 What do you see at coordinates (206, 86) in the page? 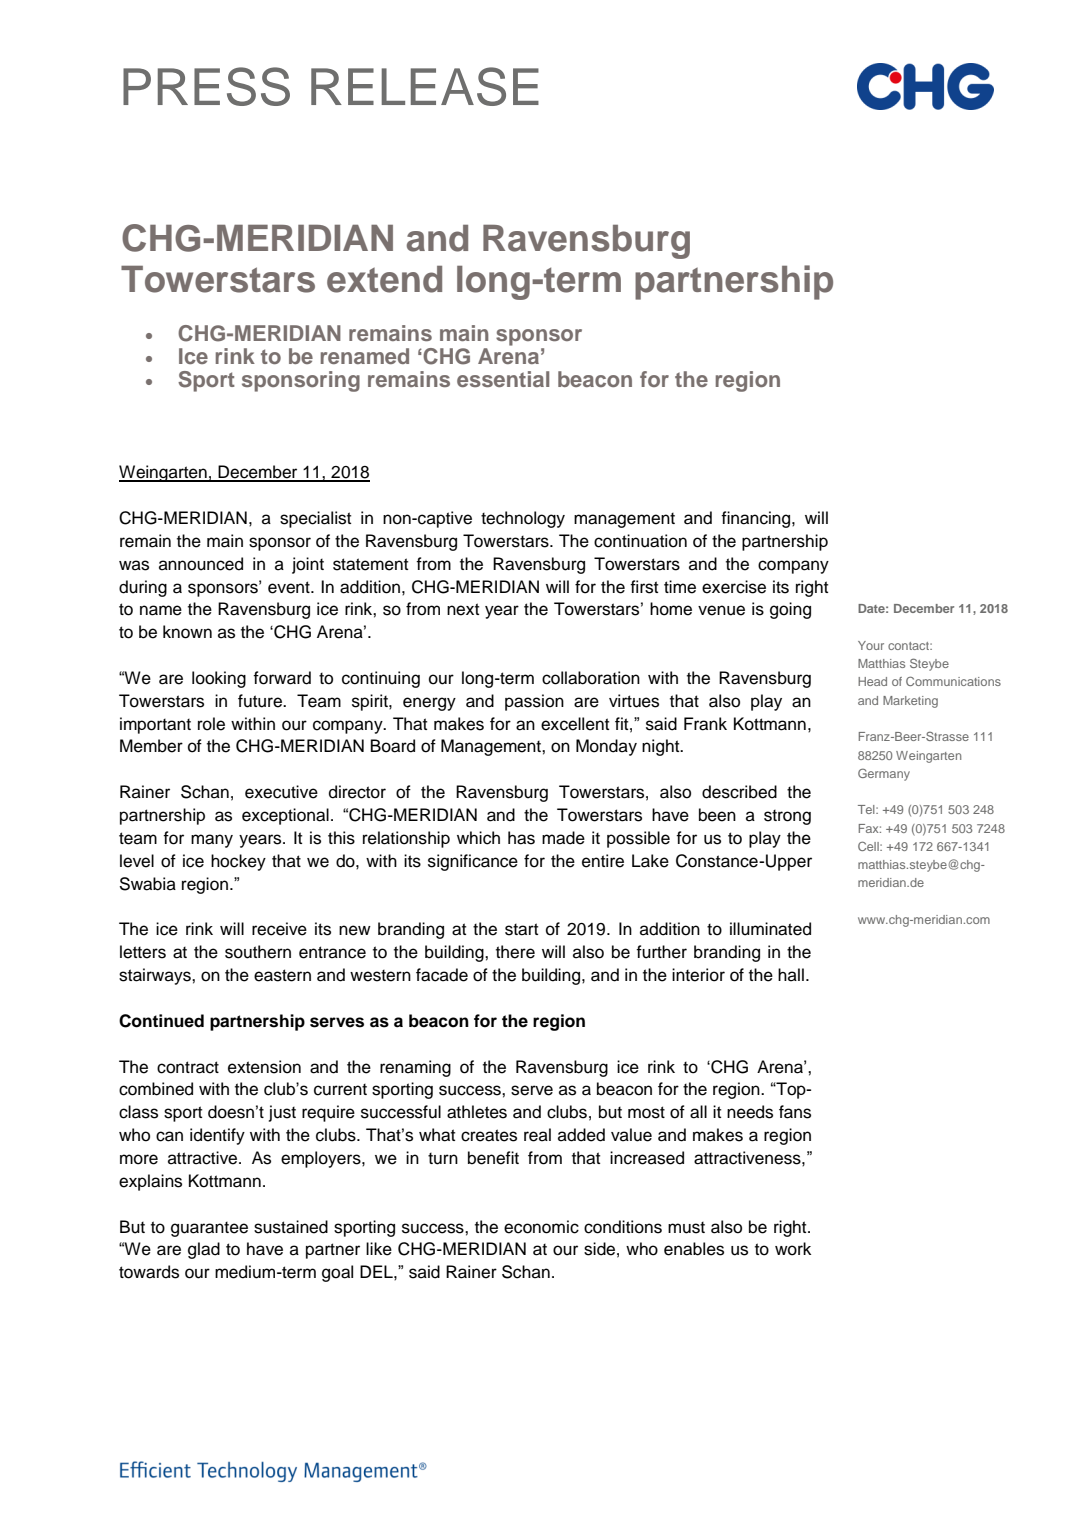
I see `PRESS` at bounding box center [206, 86].
